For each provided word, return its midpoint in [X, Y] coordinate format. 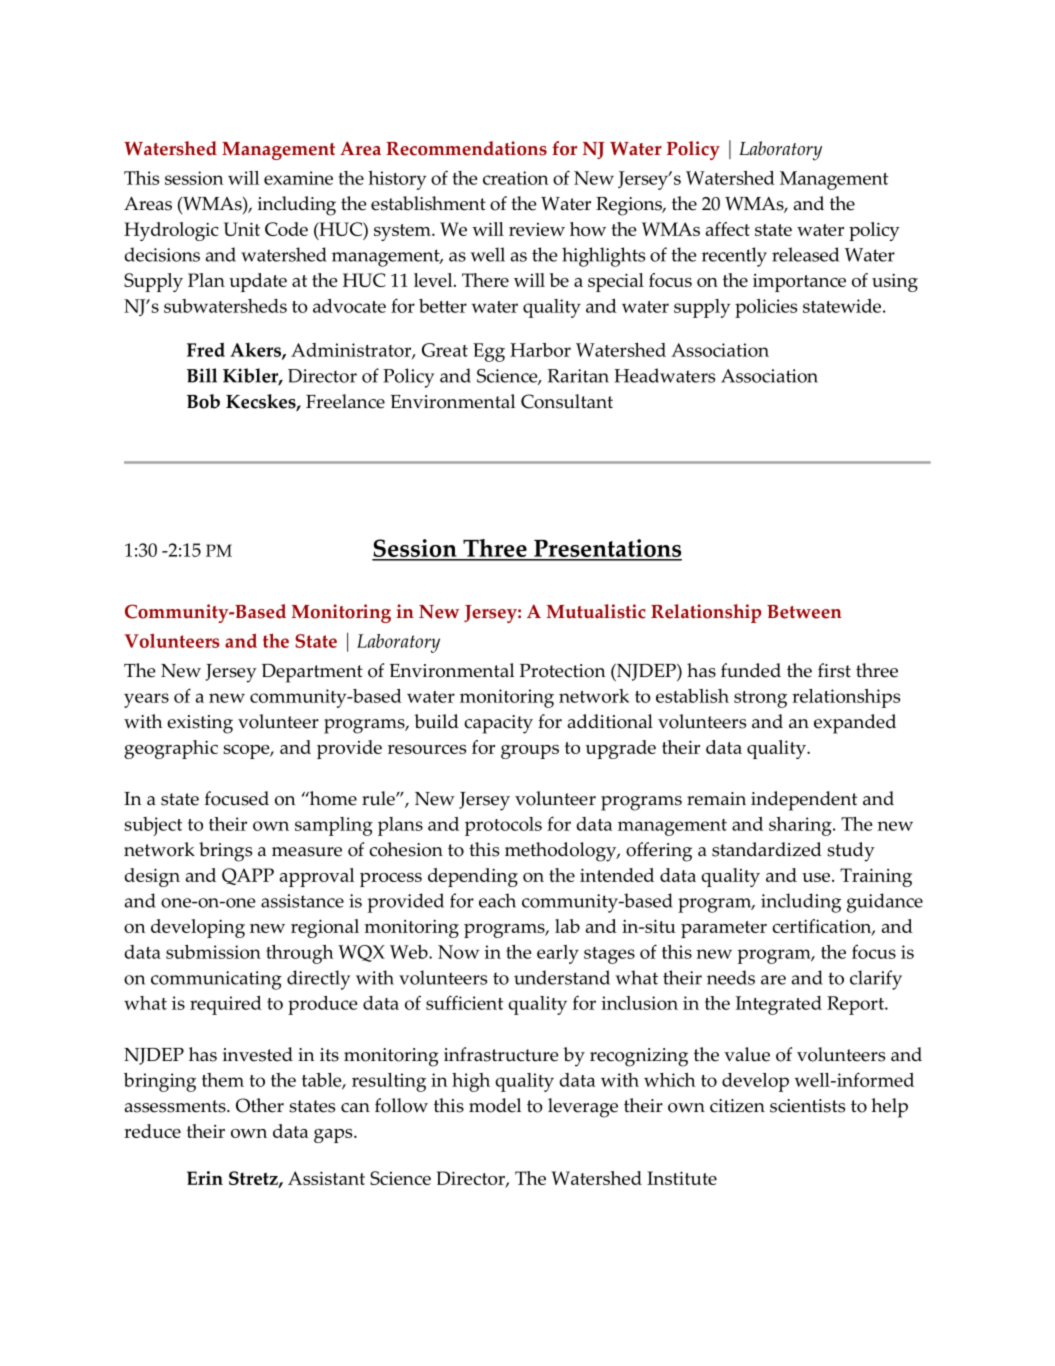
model [495, 1105]
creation [516, 178]
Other [260, 1105]
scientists [807, 1106]
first [834, 670]
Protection [562, 671]
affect [728, 229]
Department [312, 673]
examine [298, 178]
